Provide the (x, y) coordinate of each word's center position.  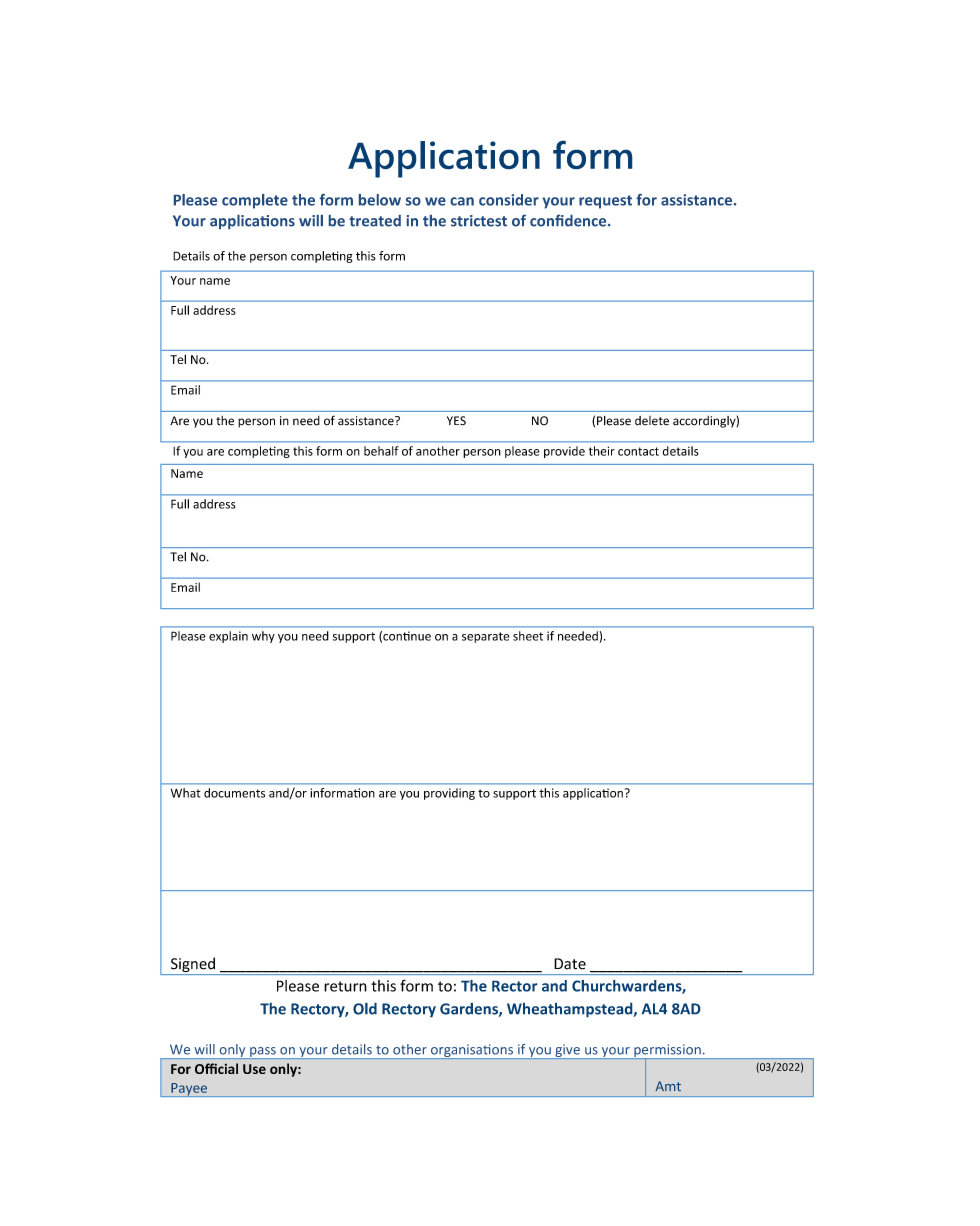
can (462, 201)
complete (255, 201)
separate (485, 637)
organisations (472, 1051)
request (605, 202)
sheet (528, 636)
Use (254, 1069)
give (567, 1052)
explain (228, 637)
